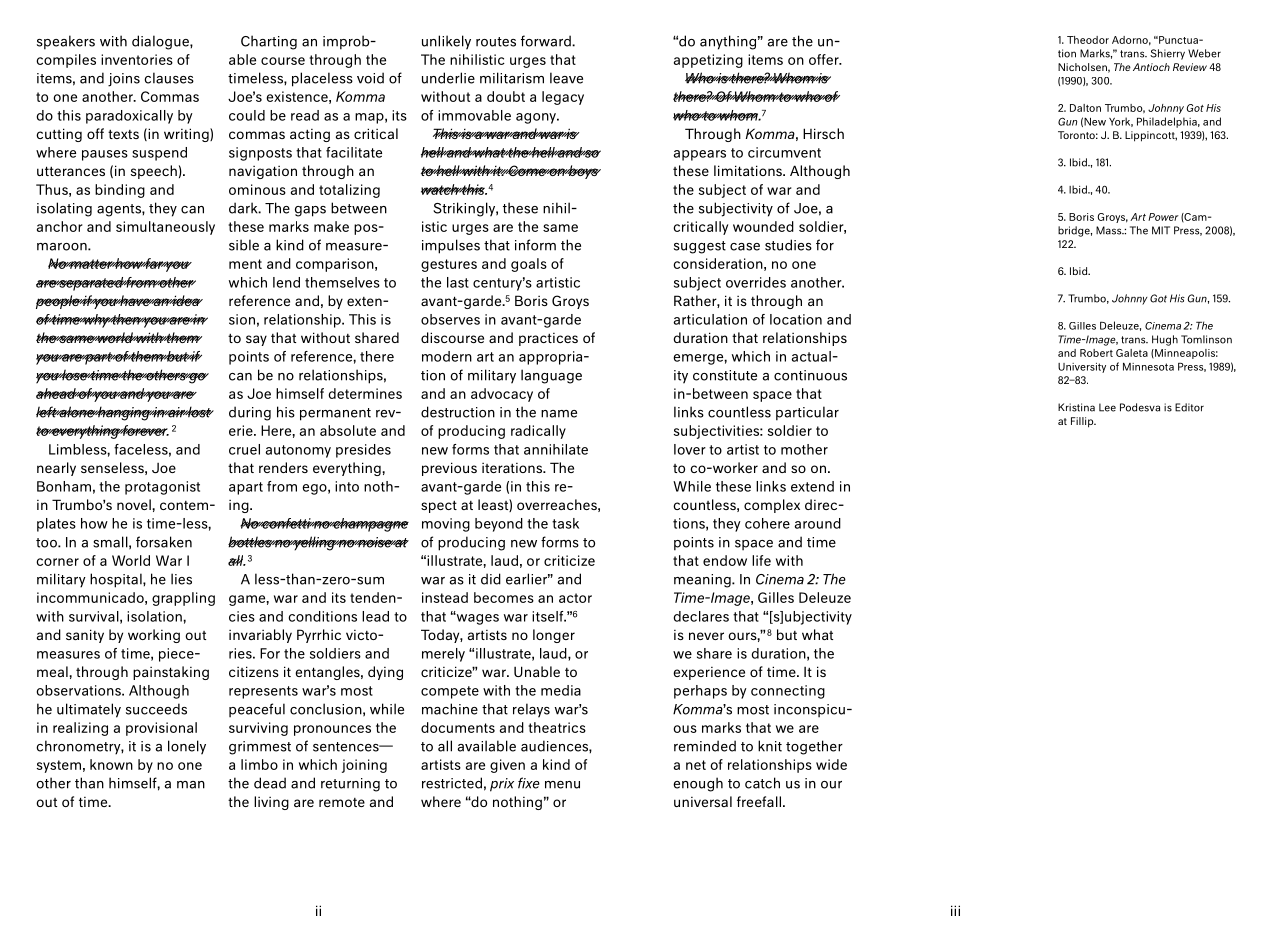  I want to click on lover, so click(690, 449).
